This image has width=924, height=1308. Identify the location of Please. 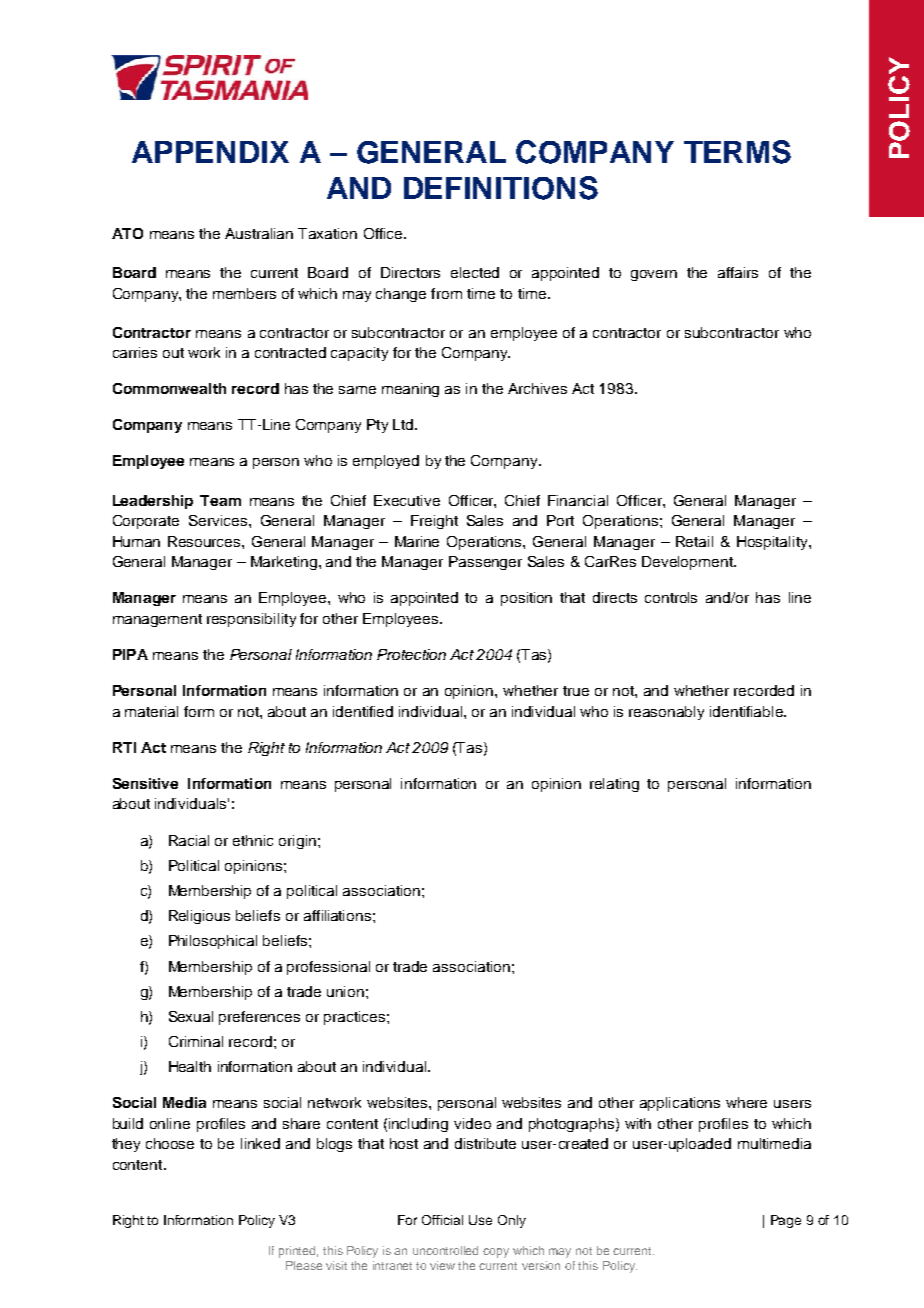
(304, 1265).
